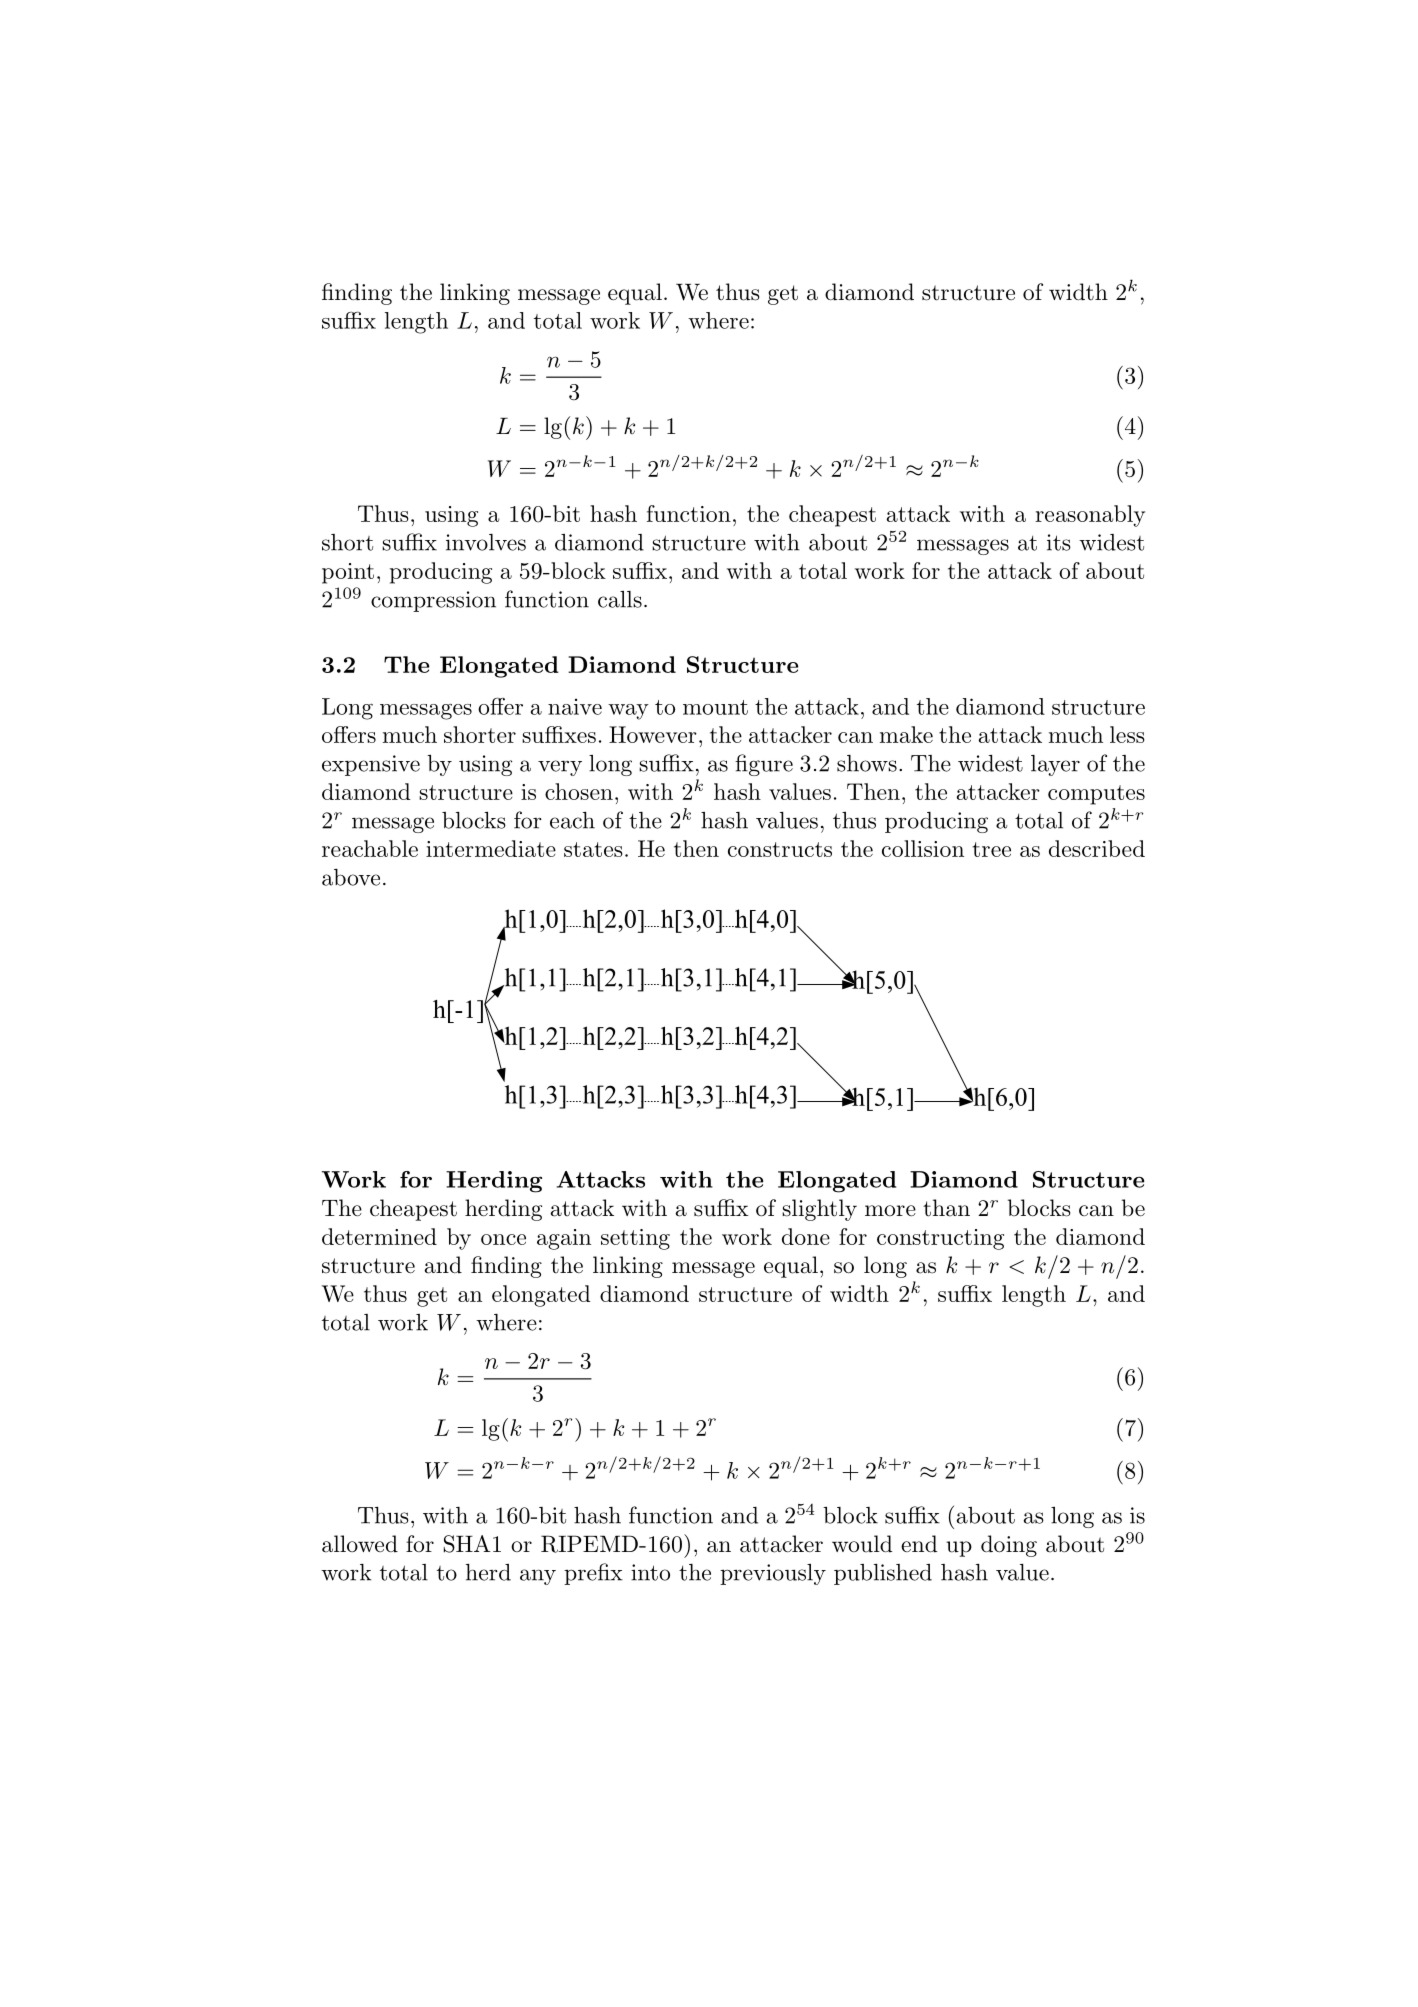 This image has width=1418, height=2007. Describe the element at coordinates (1059, 542) in the image. I see `its` at that location.
